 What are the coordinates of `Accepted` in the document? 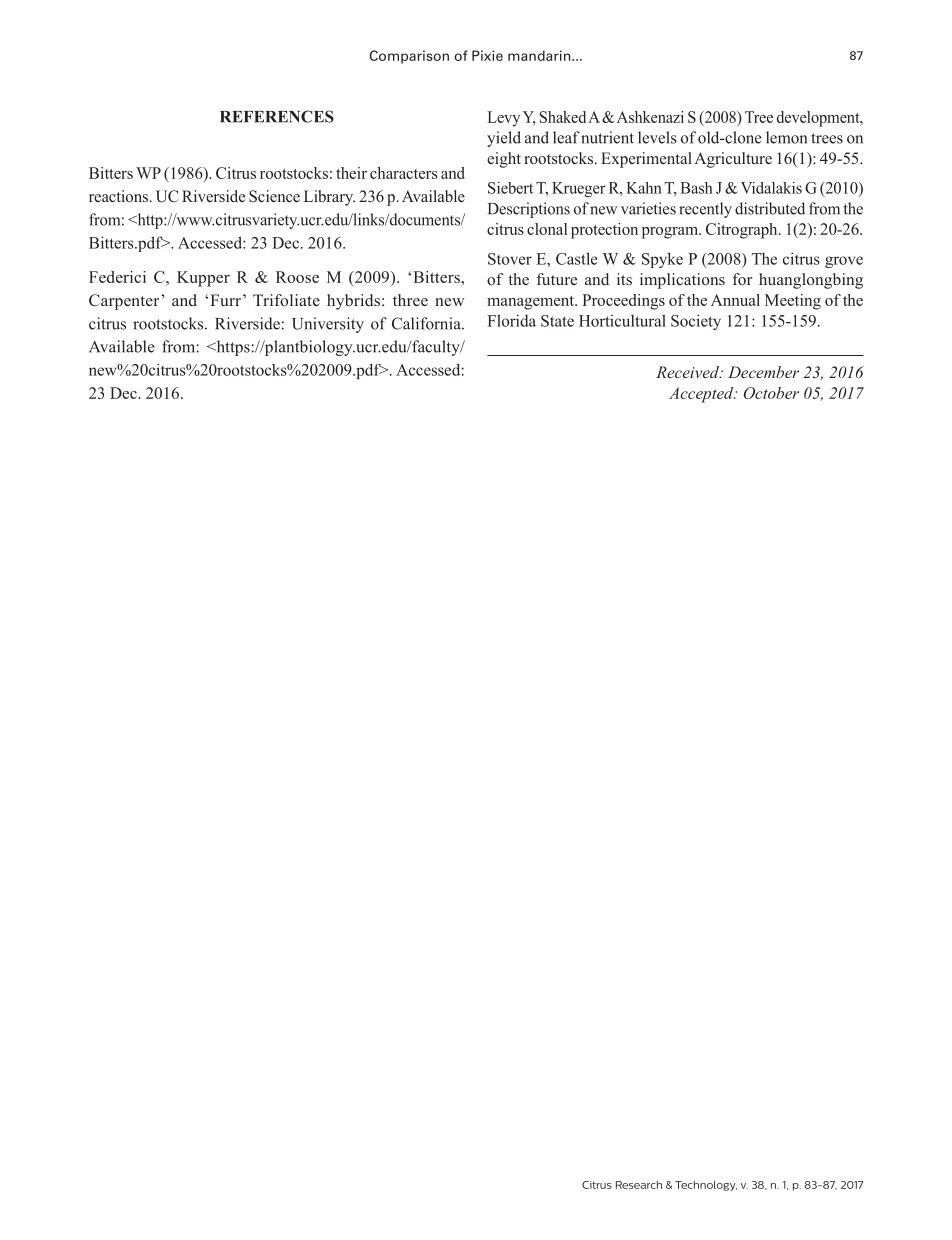 It's located at (702, 395).
